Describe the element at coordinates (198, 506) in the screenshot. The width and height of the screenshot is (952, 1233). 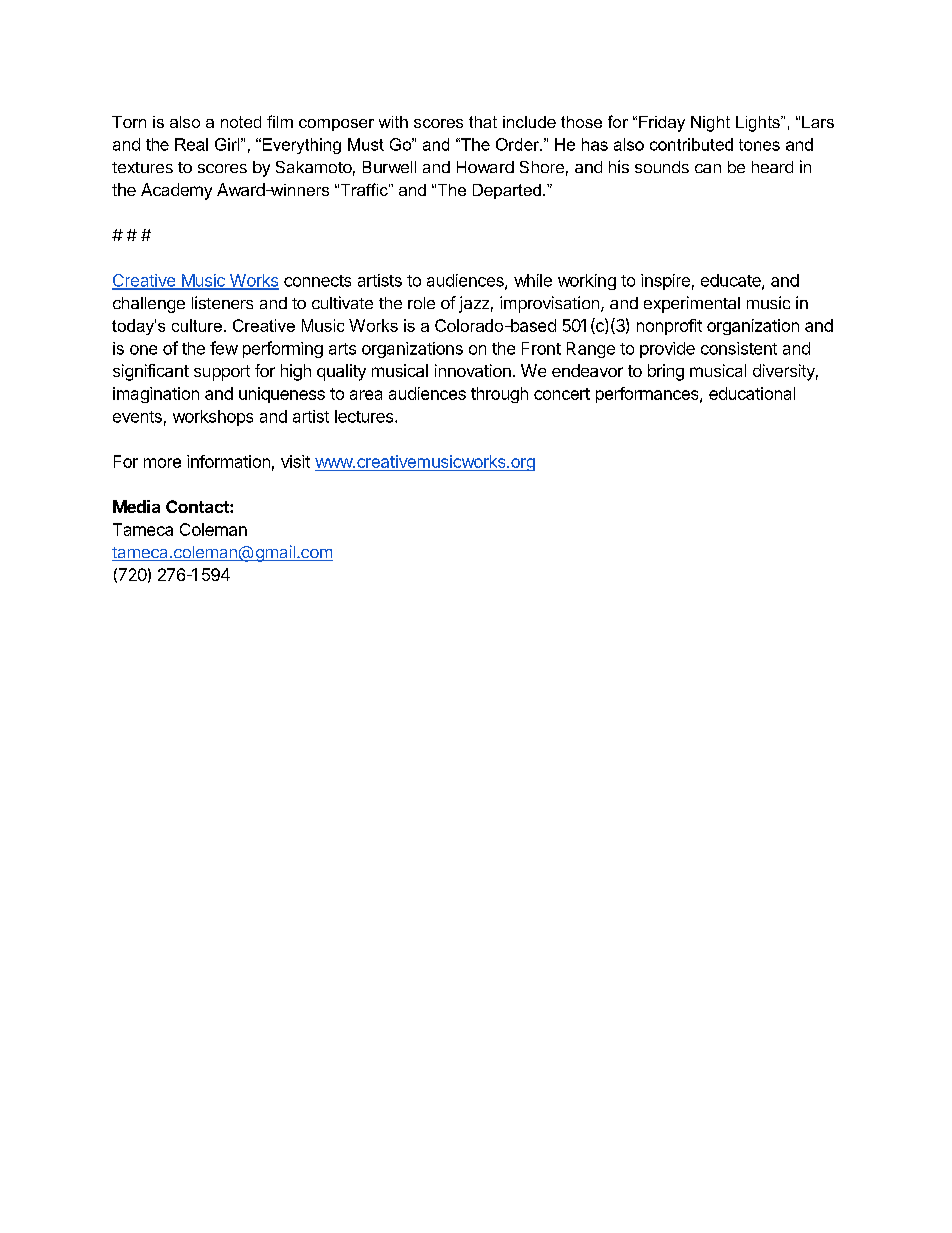
I see `Contact` at that location.
